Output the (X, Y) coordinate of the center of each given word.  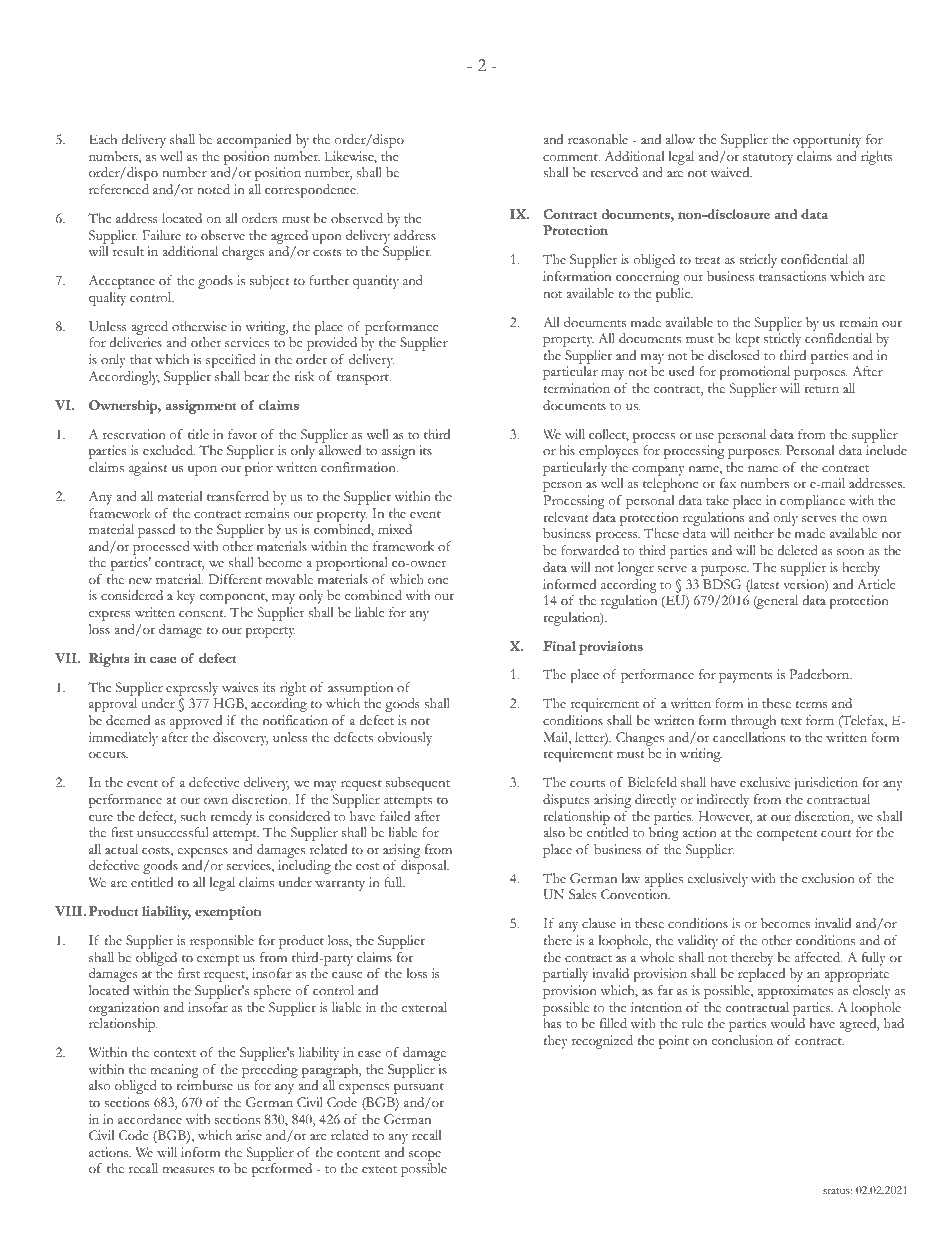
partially (565, 975)
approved (196, 722)
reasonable (598, 139)
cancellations (749, 737)
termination (576, 388)
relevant (565, 517)
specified (231, 361)
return (821, 389)
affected (818, 957)
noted (213, 189)
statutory (768, 161)
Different (235, 579)
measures (188, 1170)
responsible (222, 942)
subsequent (418, 784)
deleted (797, 550)
